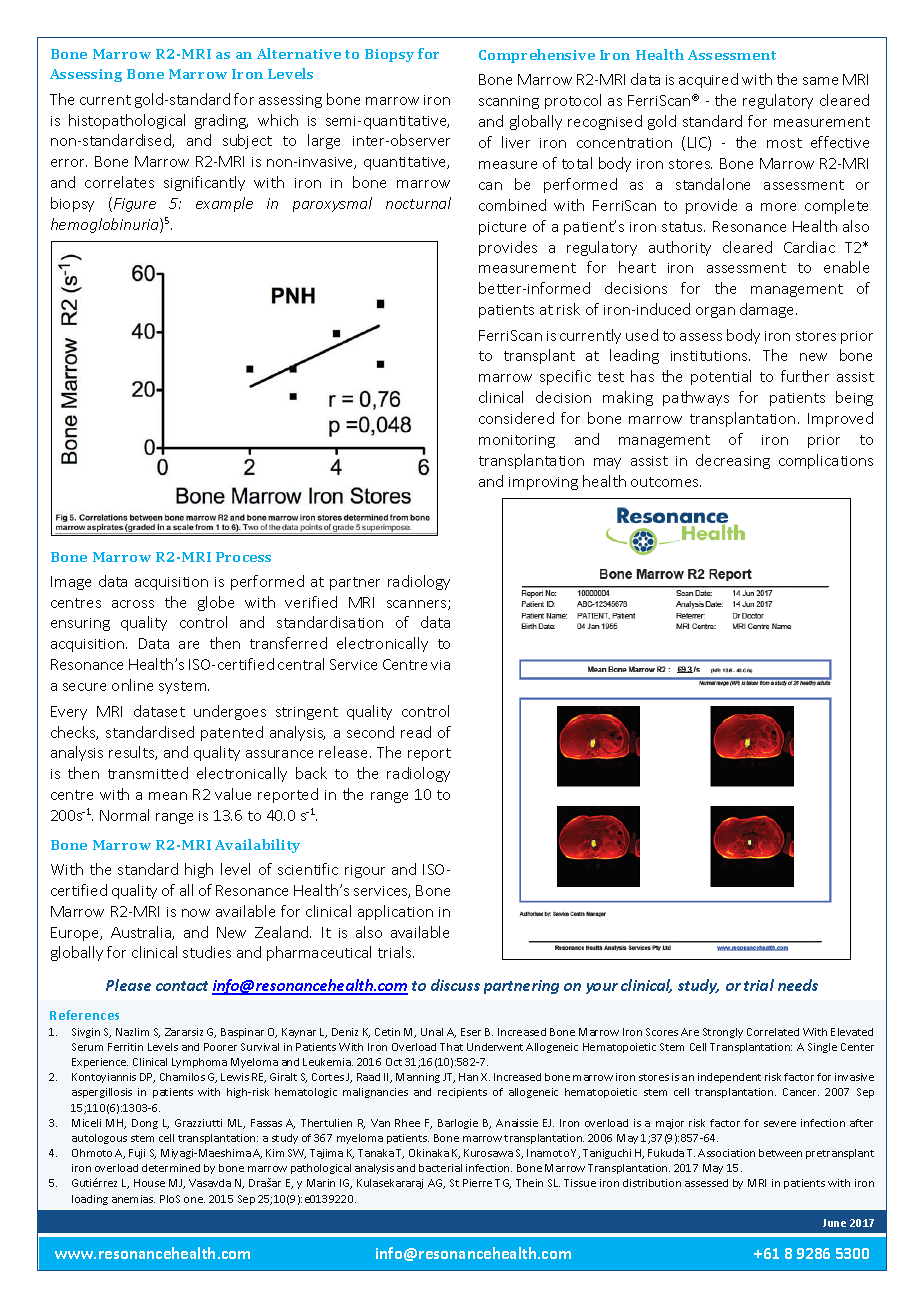 This screenshot has height=1308, width=924. Describe the element at coordinates (395, 912) in the screenshot. I see `application` at that location.
